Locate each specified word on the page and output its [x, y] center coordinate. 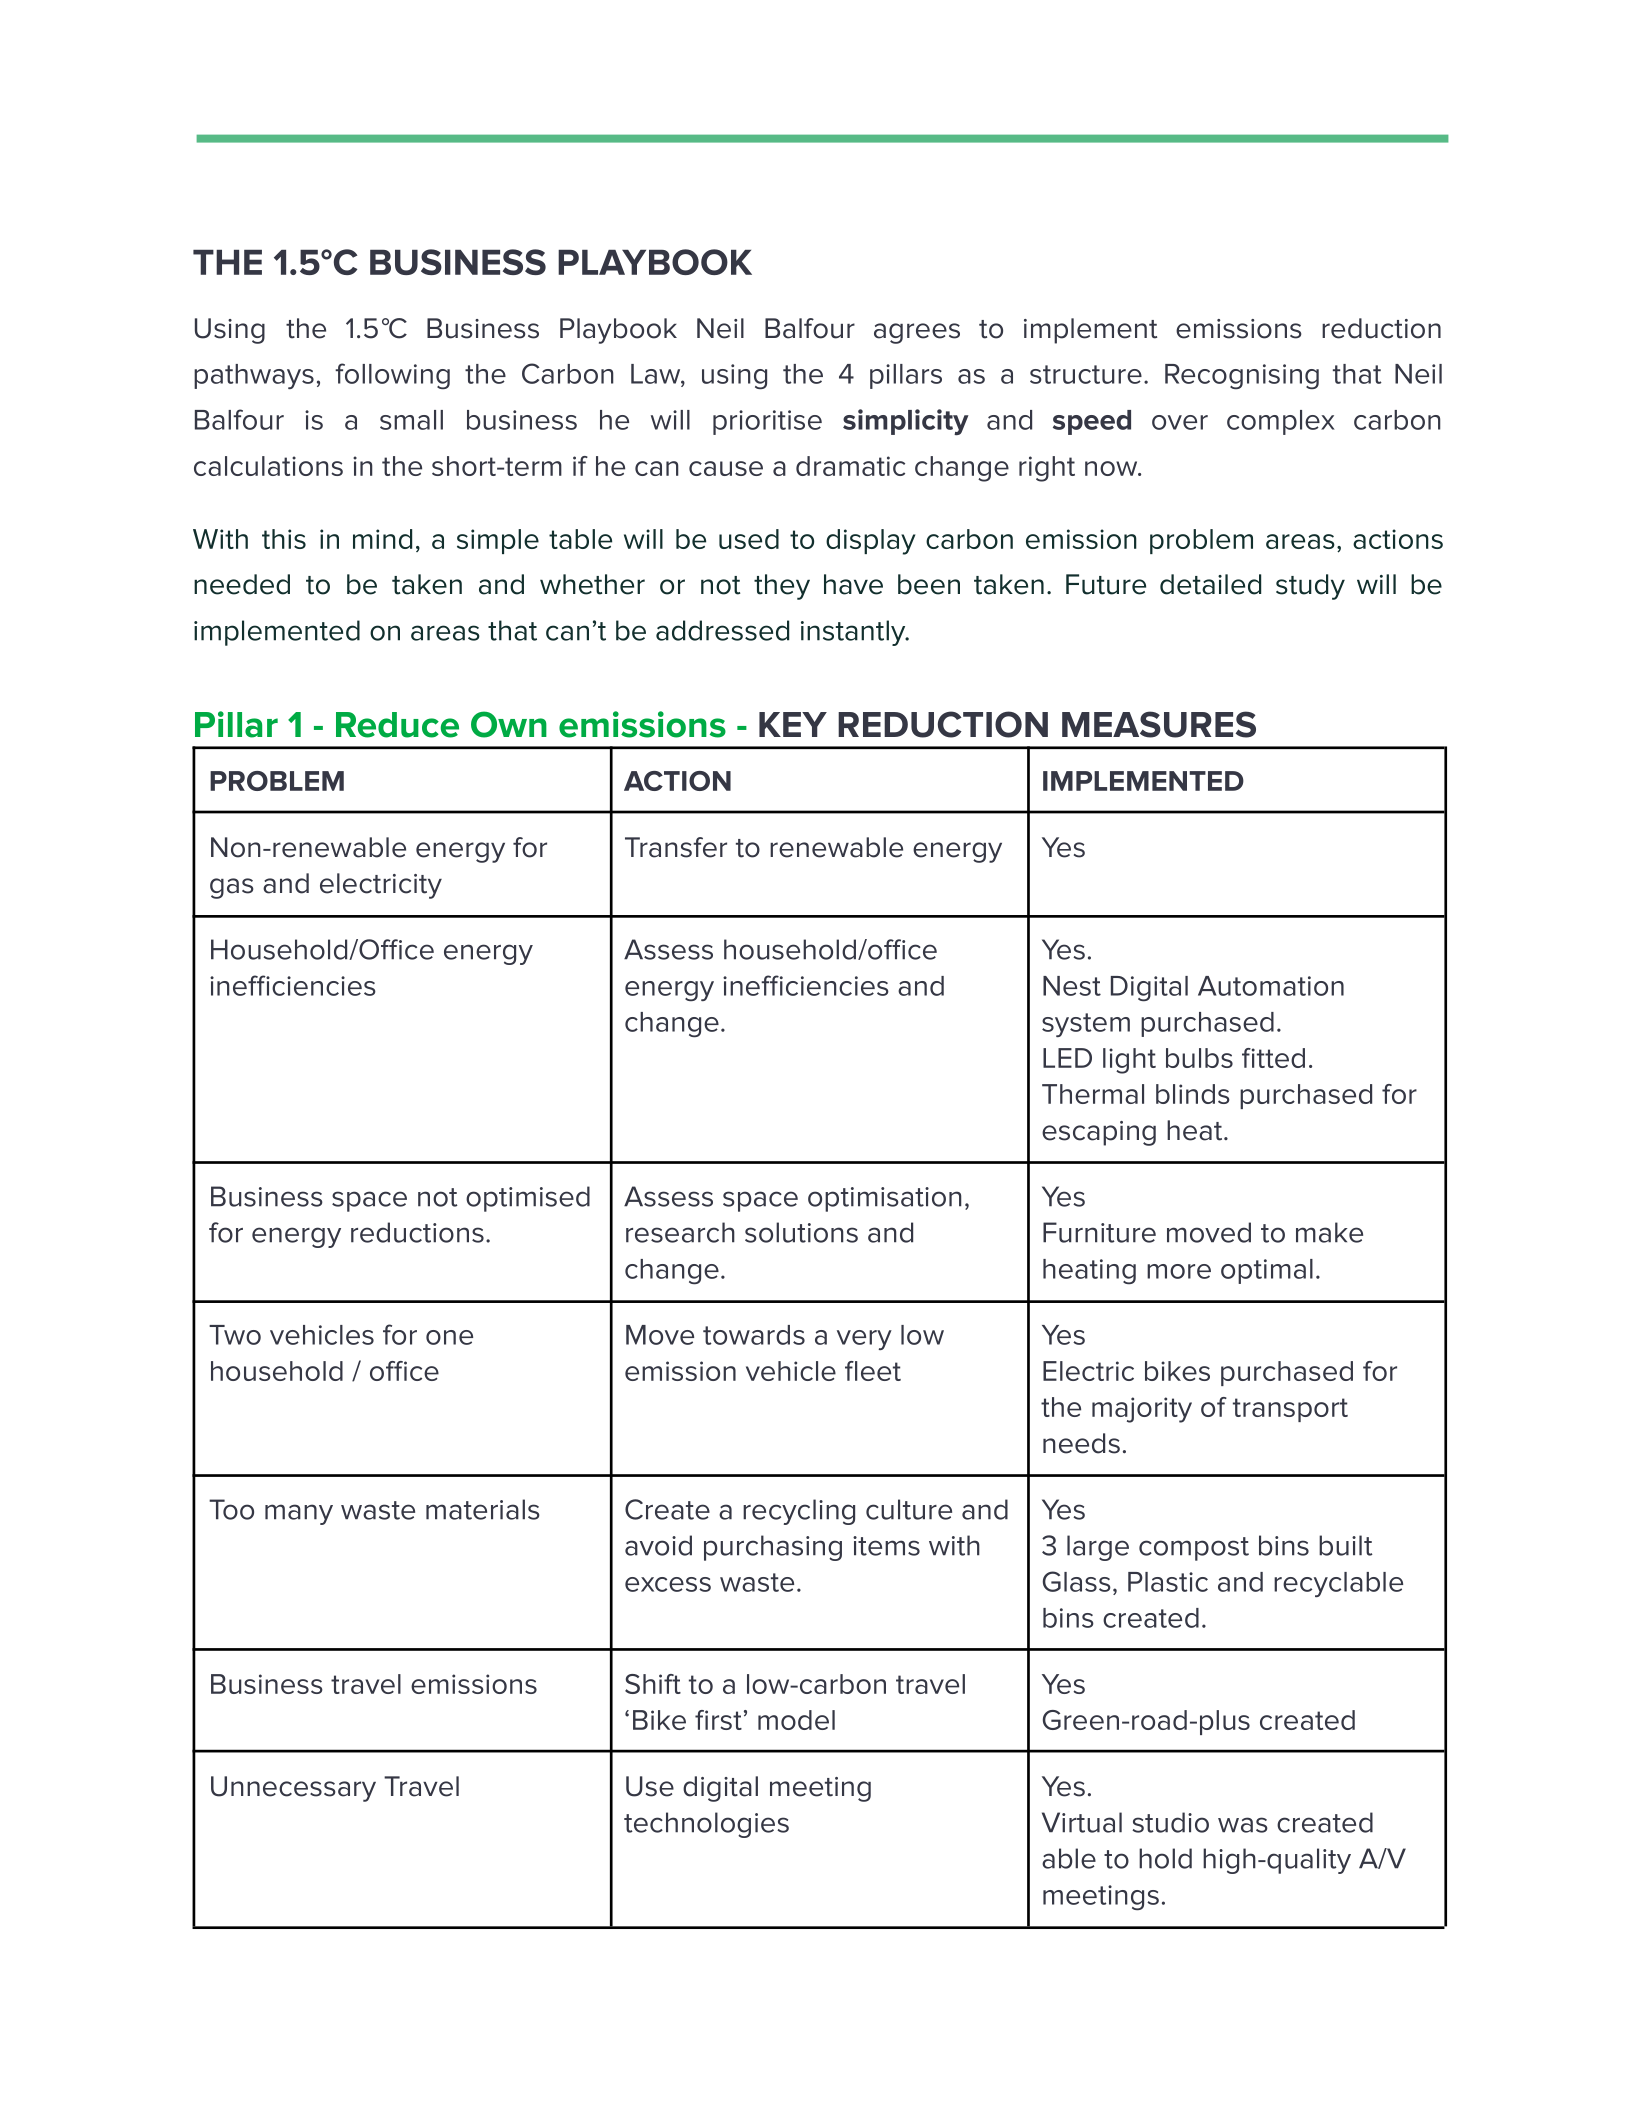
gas [232, 888]
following [392, 376]
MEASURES [1159, 724]
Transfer [676, 847]
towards [754, 1335]
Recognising [1242, 376]
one [449, 1337]
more [1179, 1271]
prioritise [767, 422]
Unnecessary [293, 1789]
